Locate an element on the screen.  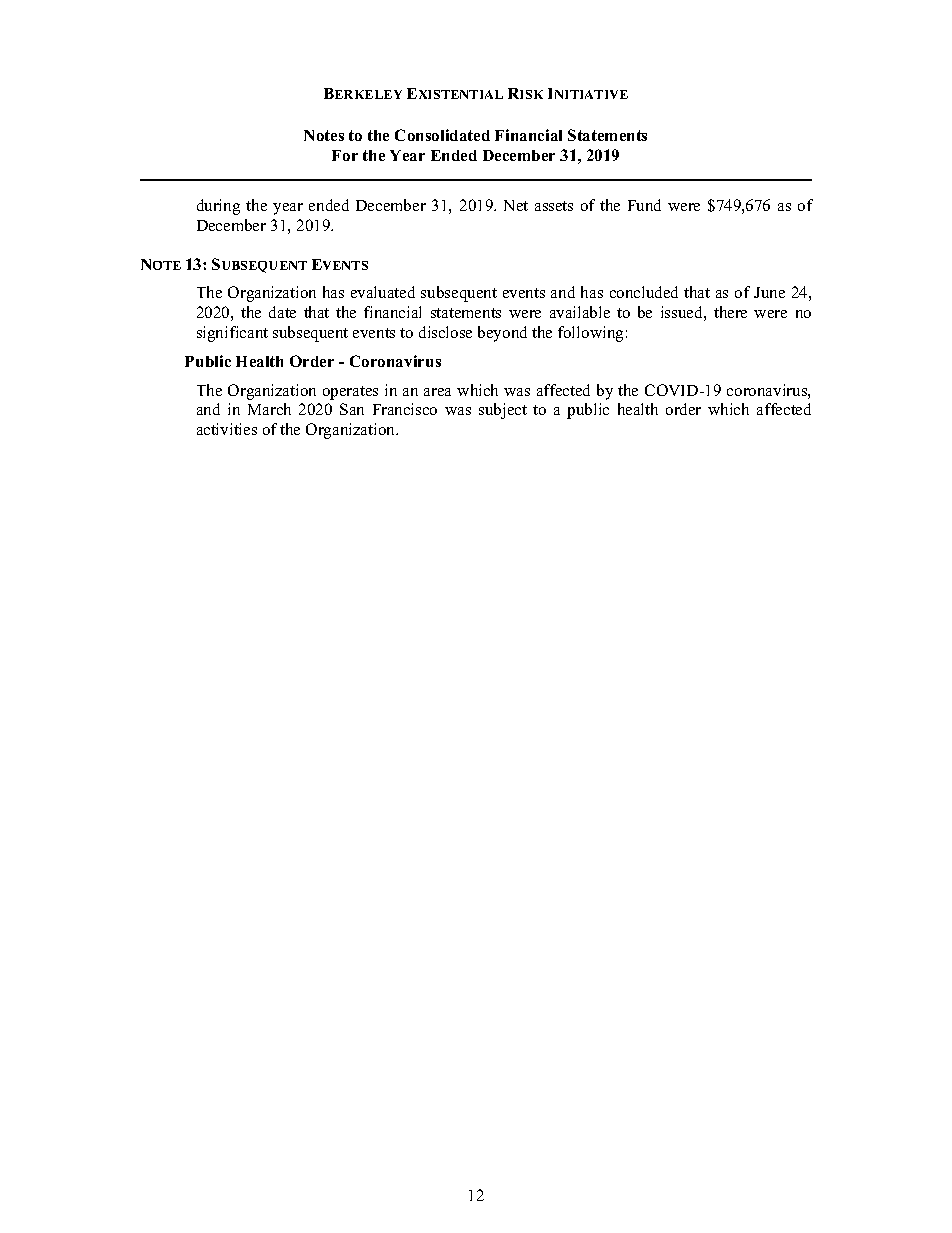
assets is located at coordinates (554, 206).
